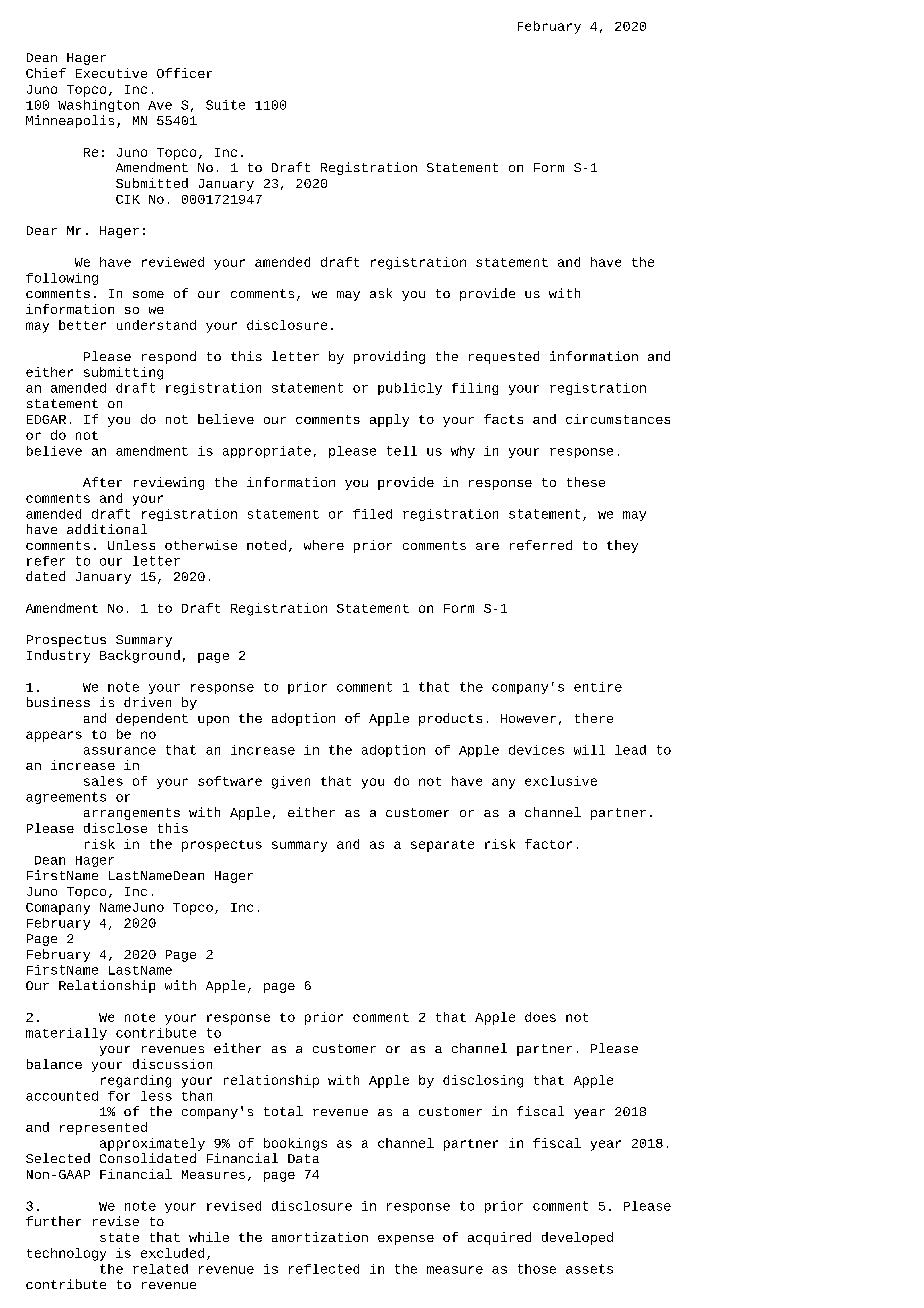 This document has width=924, height=1308. Describe the element at coordinates (98, 106) in the document. I see `Washington` at that location.
